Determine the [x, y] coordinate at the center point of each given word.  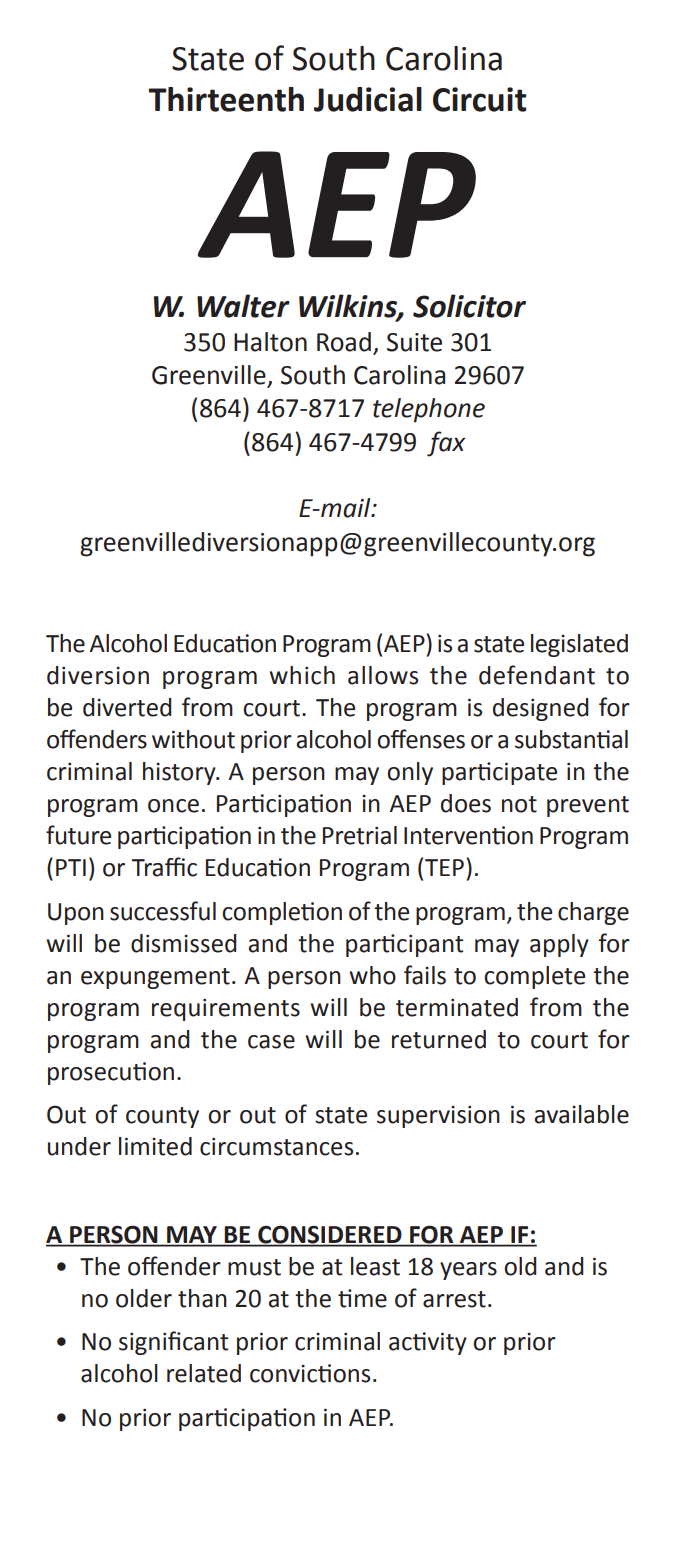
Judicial [368, 99]
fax [446, 444]
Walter [243, 306]
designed [541, 709]
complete [534, 977]
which [302, 675]
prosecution [111, 1073]
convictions [310, 1373]
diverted [127, 707]
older [144, 1298]
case [271, 1042]
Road [344, 342]
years [468, 1271]
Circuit [479, 99]
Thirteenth [226, 99]
